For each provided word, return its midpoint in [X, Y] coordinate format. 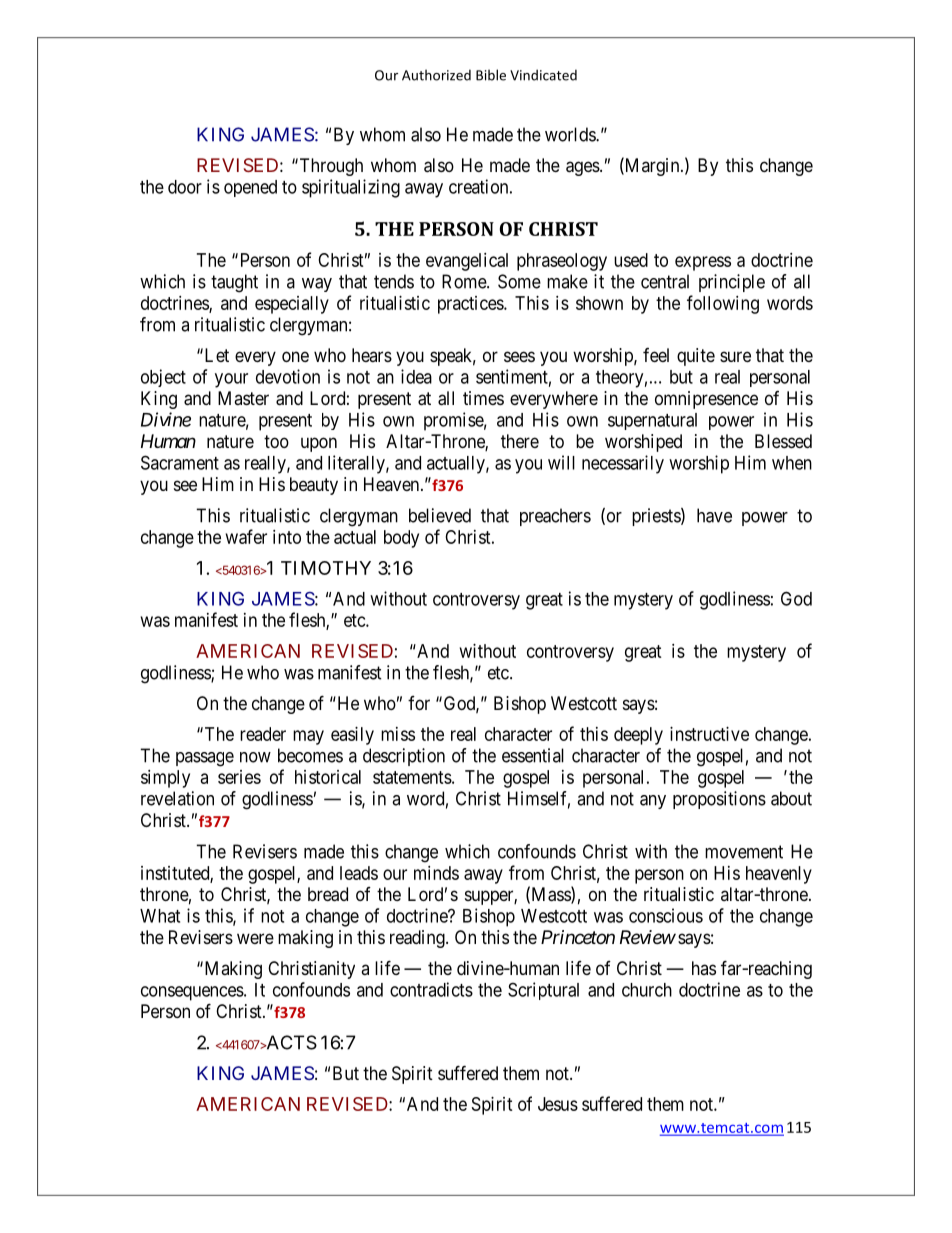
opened [250, 188]
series [239, 777]
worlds [571, 134]
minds [436, 873]
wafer [246, 536]
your [231, 380]
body [401, 539]
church [647, 990]
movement [744, 852]
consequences [192, 993]
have [714, 515]
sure [735, 356]
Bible [491, 75]
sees [519, 356]
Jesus [558, 1104]
